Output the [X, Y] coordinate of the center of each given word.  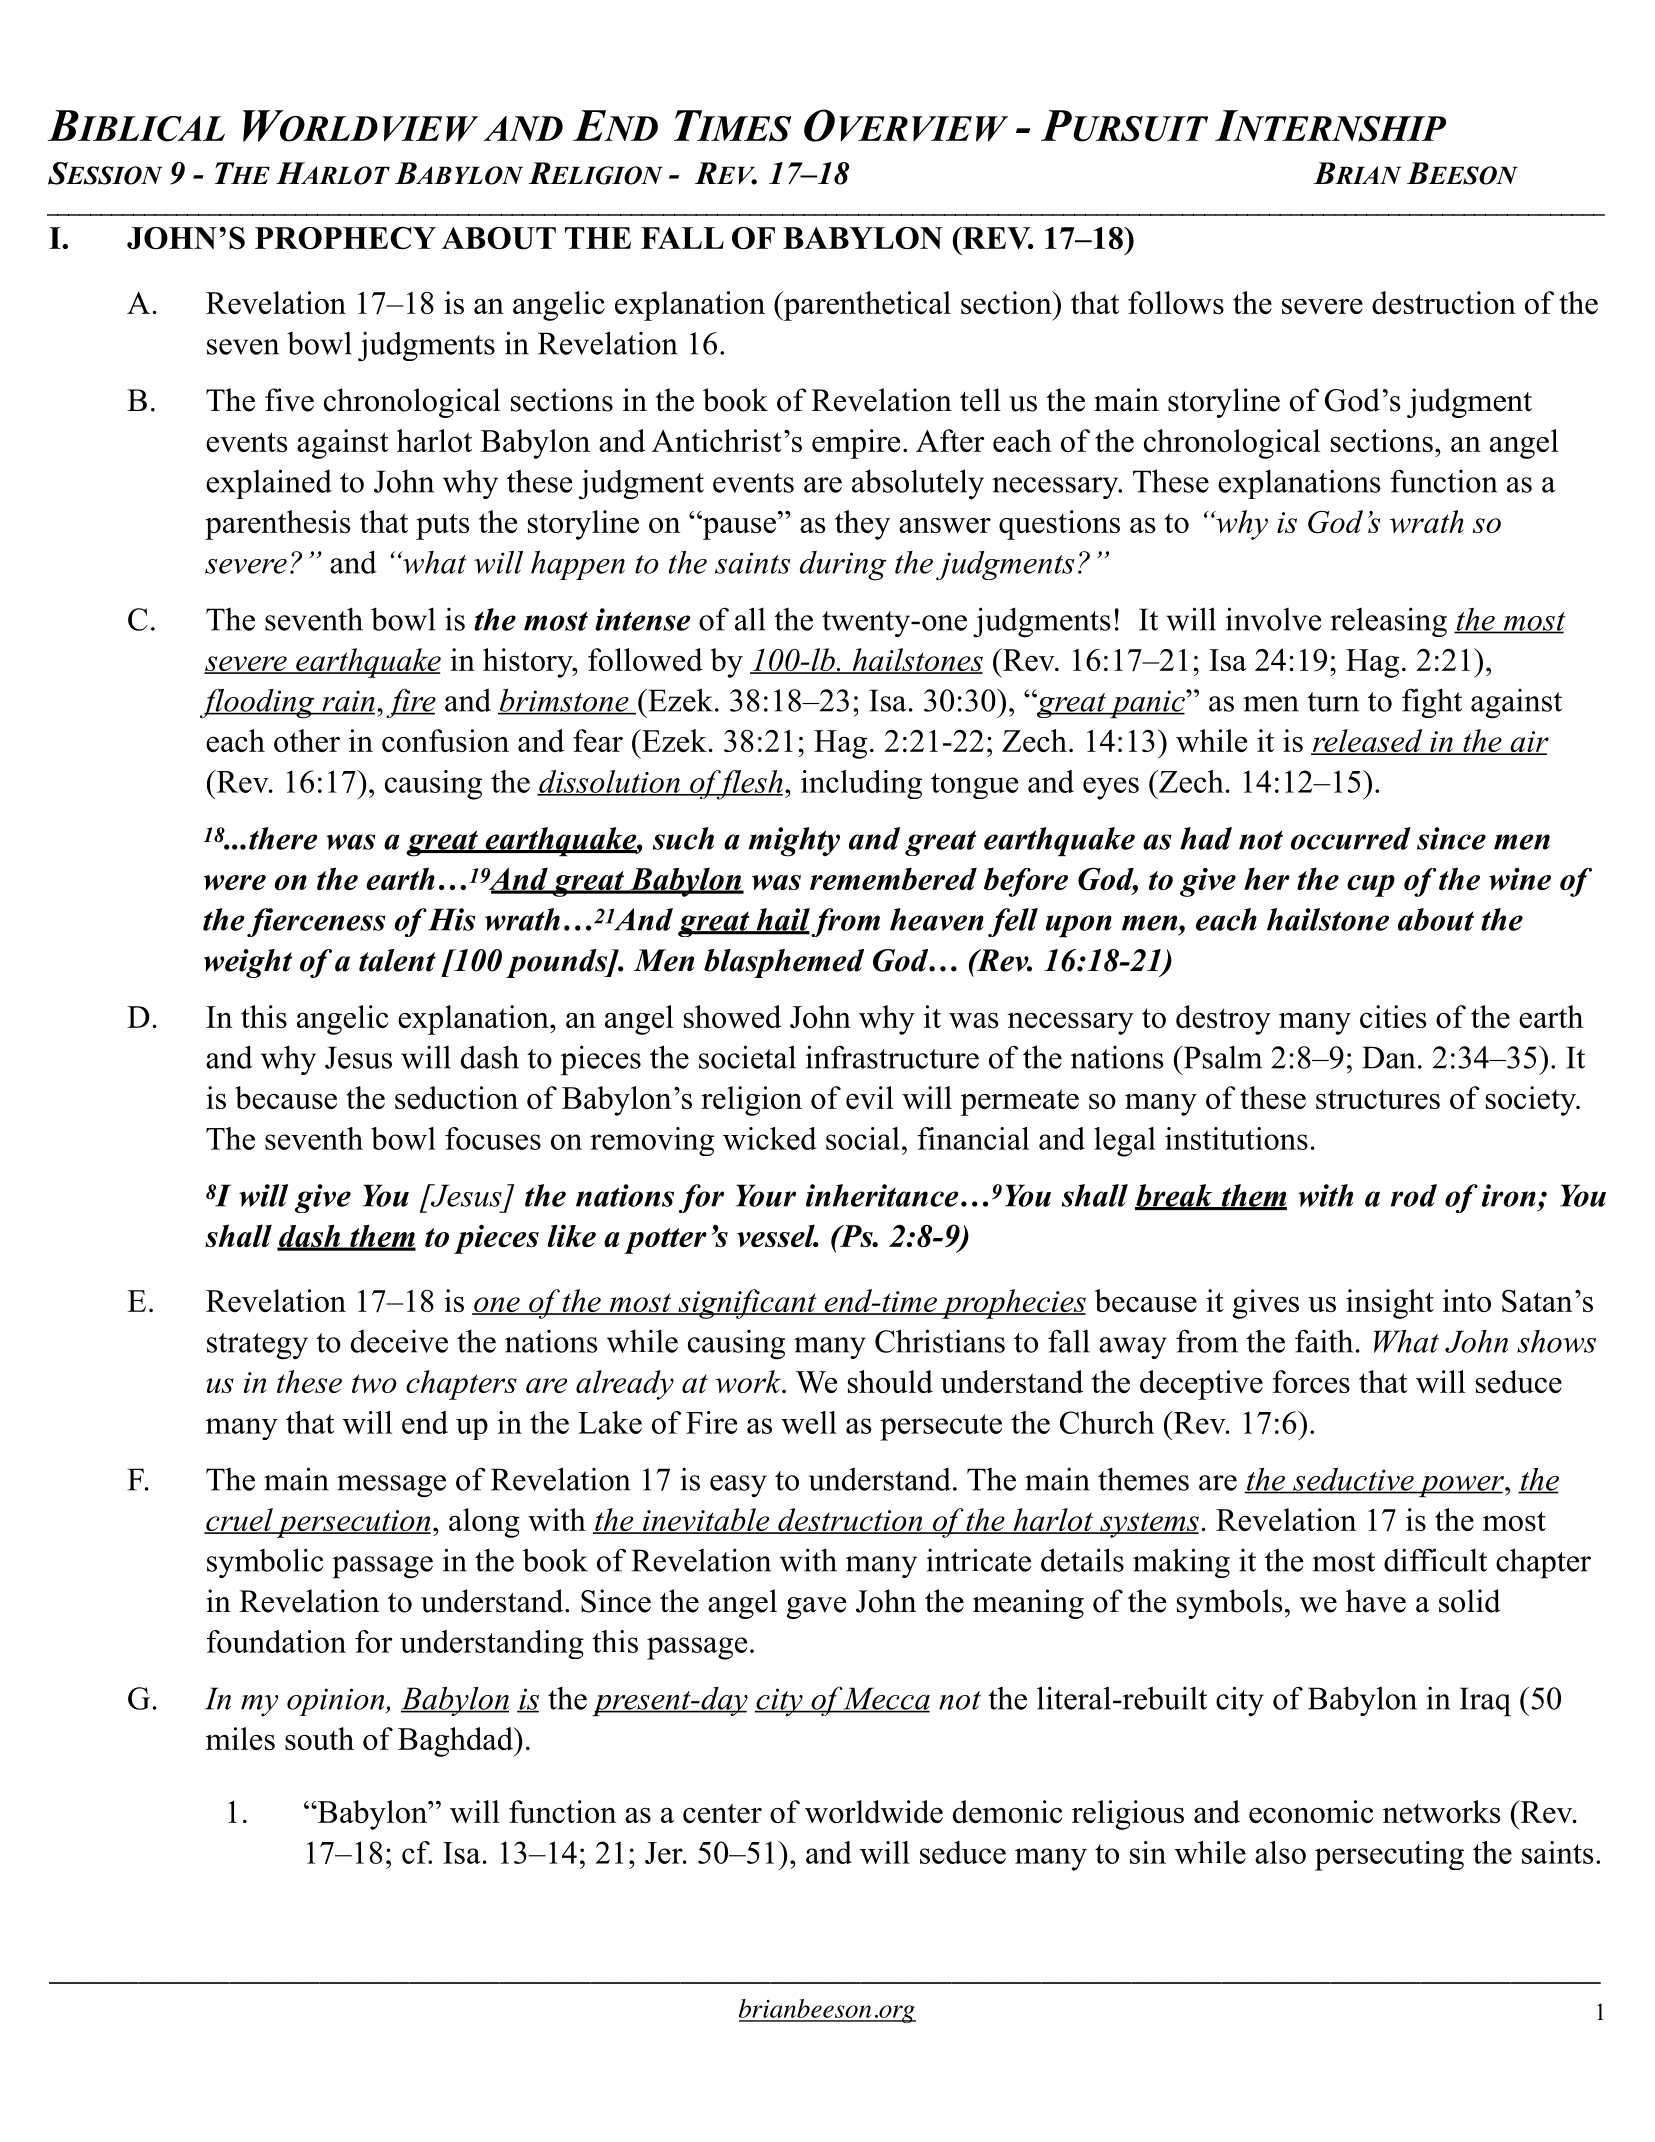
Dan [1389, 1057]
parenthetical [866, 306]
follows [1176, 302]
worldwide [874, 1811]
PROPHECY [345, 238]
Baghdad [456, 1742]
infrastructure [892, 1057]
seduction [456, 1097]
